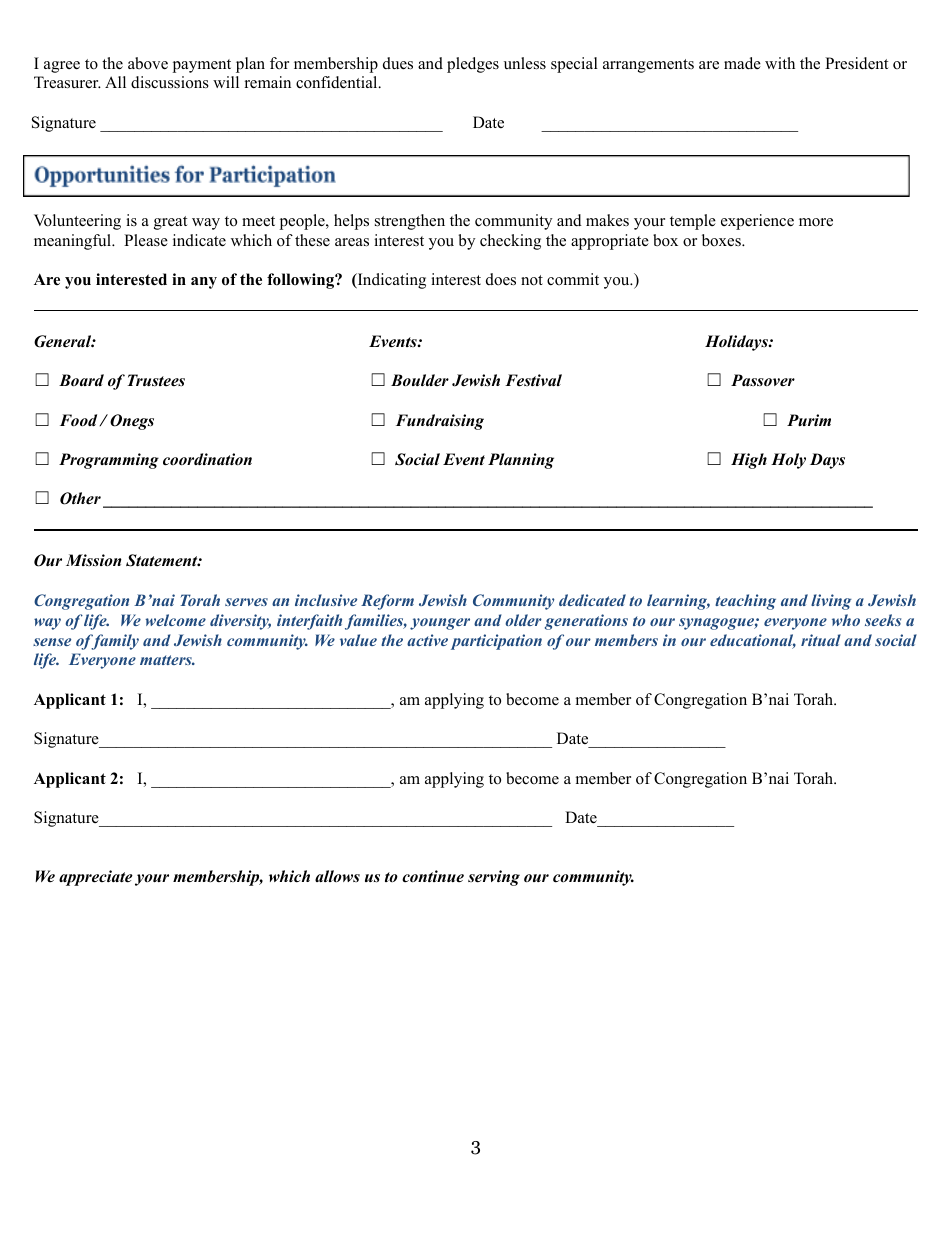  Describe the element at coordinates (494, 878) in the document. I see `serving` at that location.
